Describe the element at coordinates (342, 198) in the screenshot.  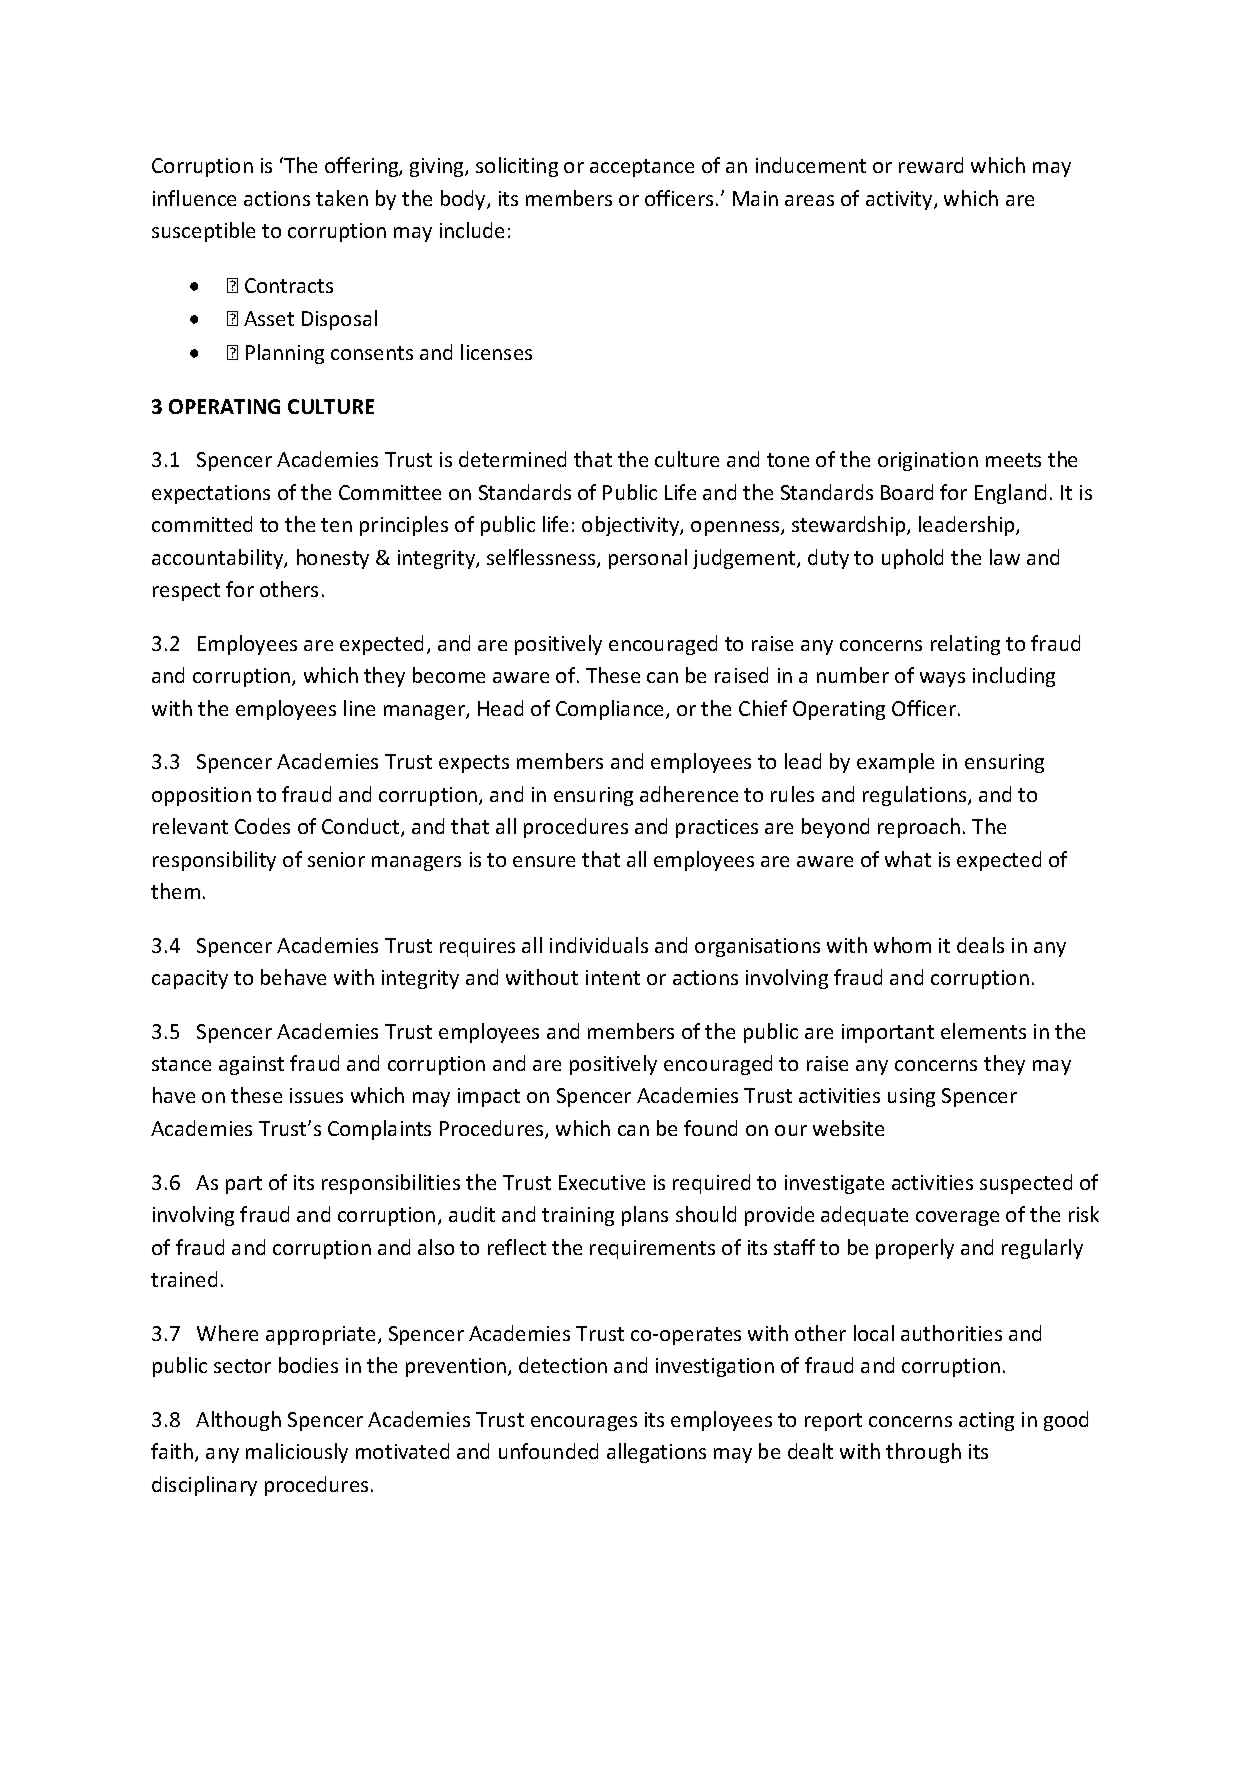
I see `taken` at that location.
